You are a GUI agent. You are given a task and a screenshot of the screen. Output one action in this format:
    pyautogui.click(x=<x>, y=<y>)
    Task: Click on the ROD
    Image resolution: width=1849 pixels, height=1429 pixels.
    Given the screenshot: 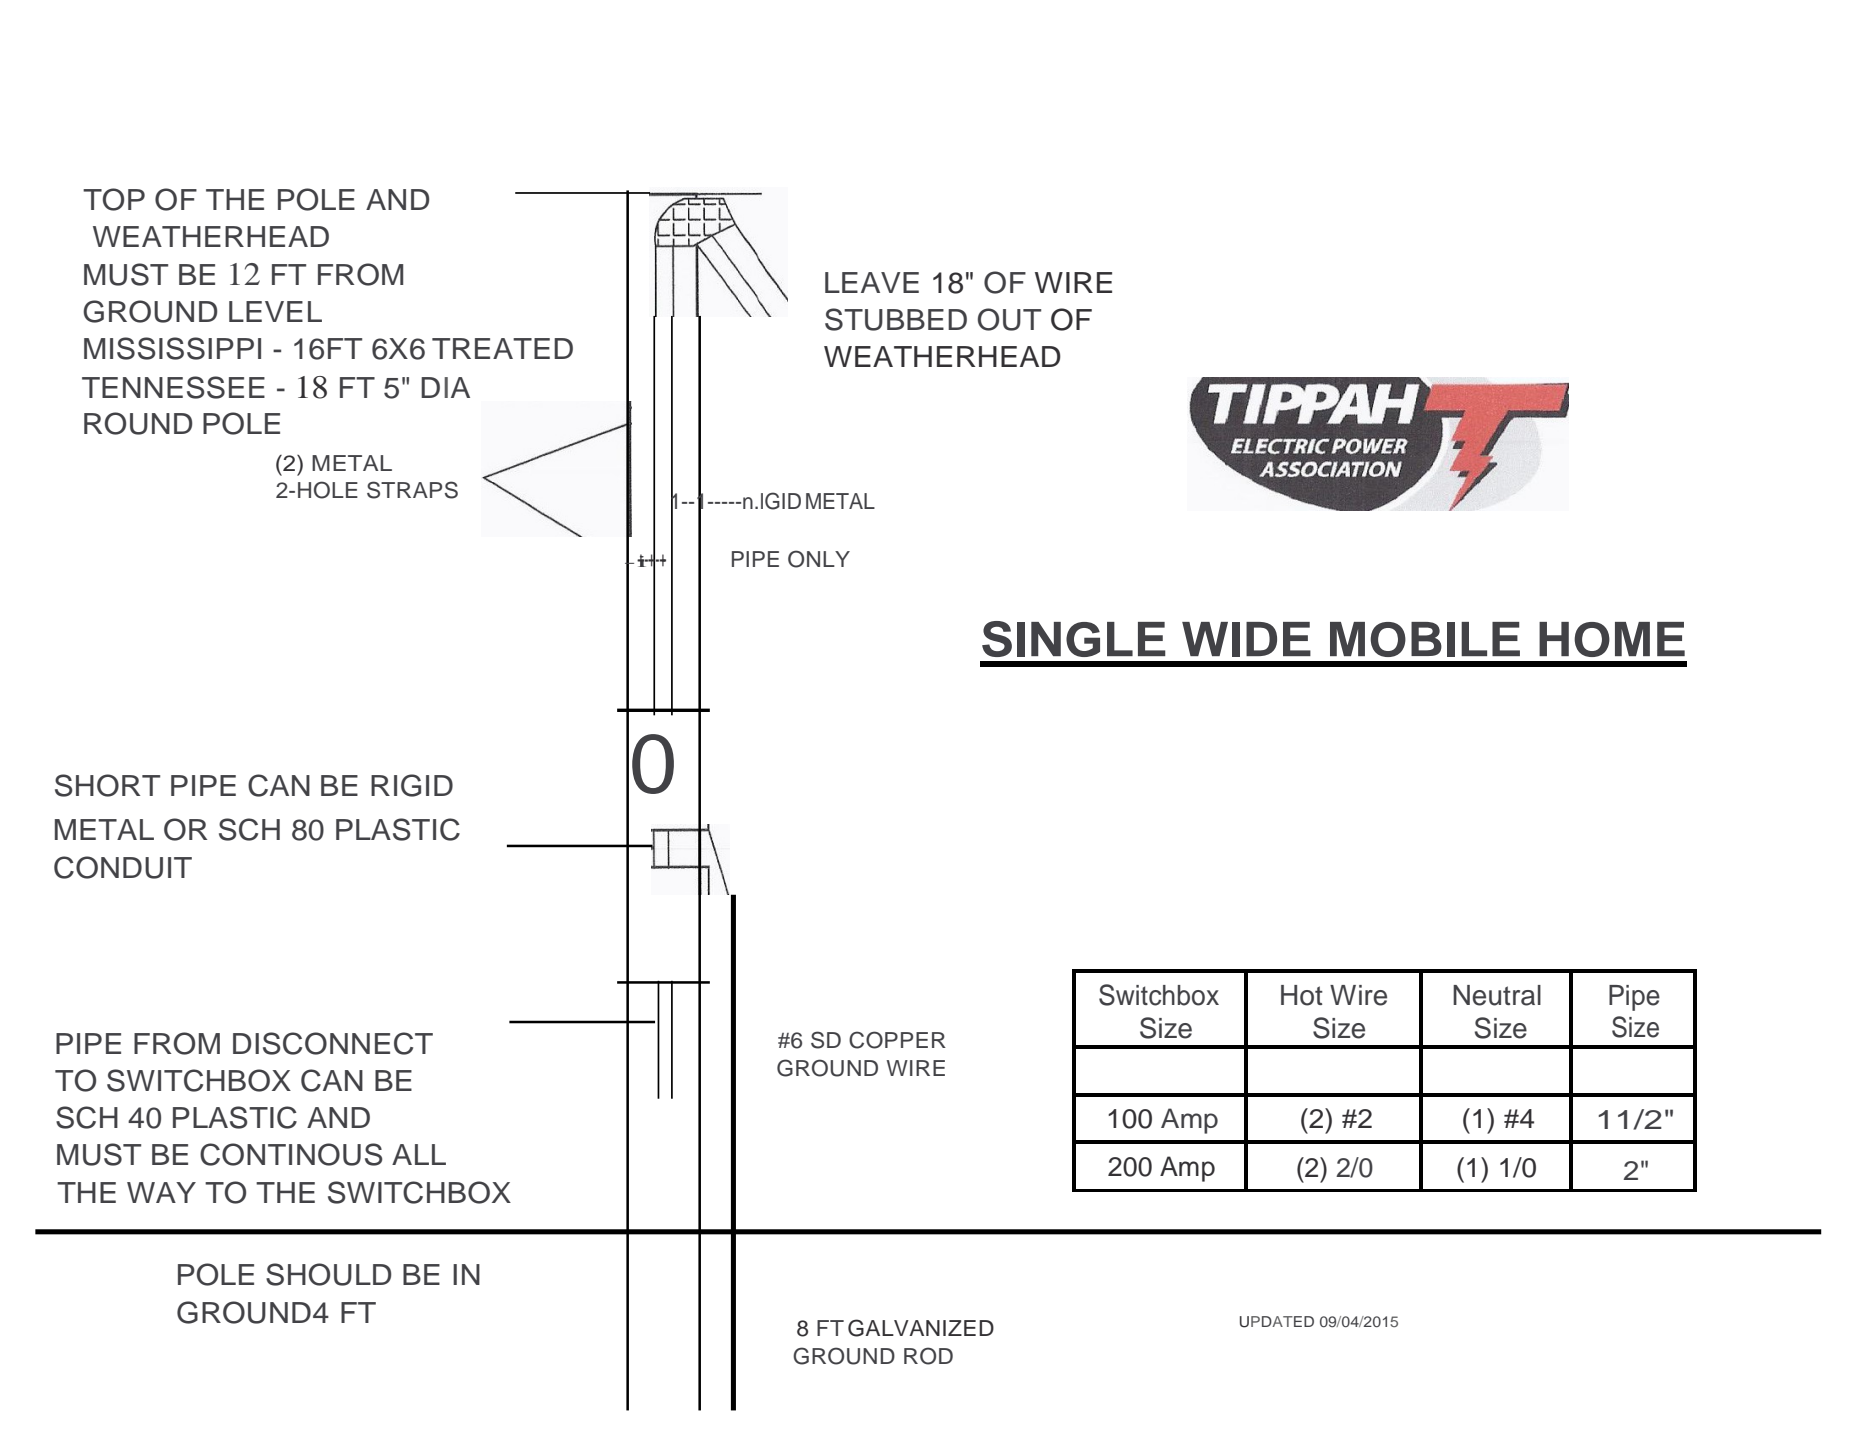 What is the action you would take?
    pyautogui.click(x=928, y=1356)
